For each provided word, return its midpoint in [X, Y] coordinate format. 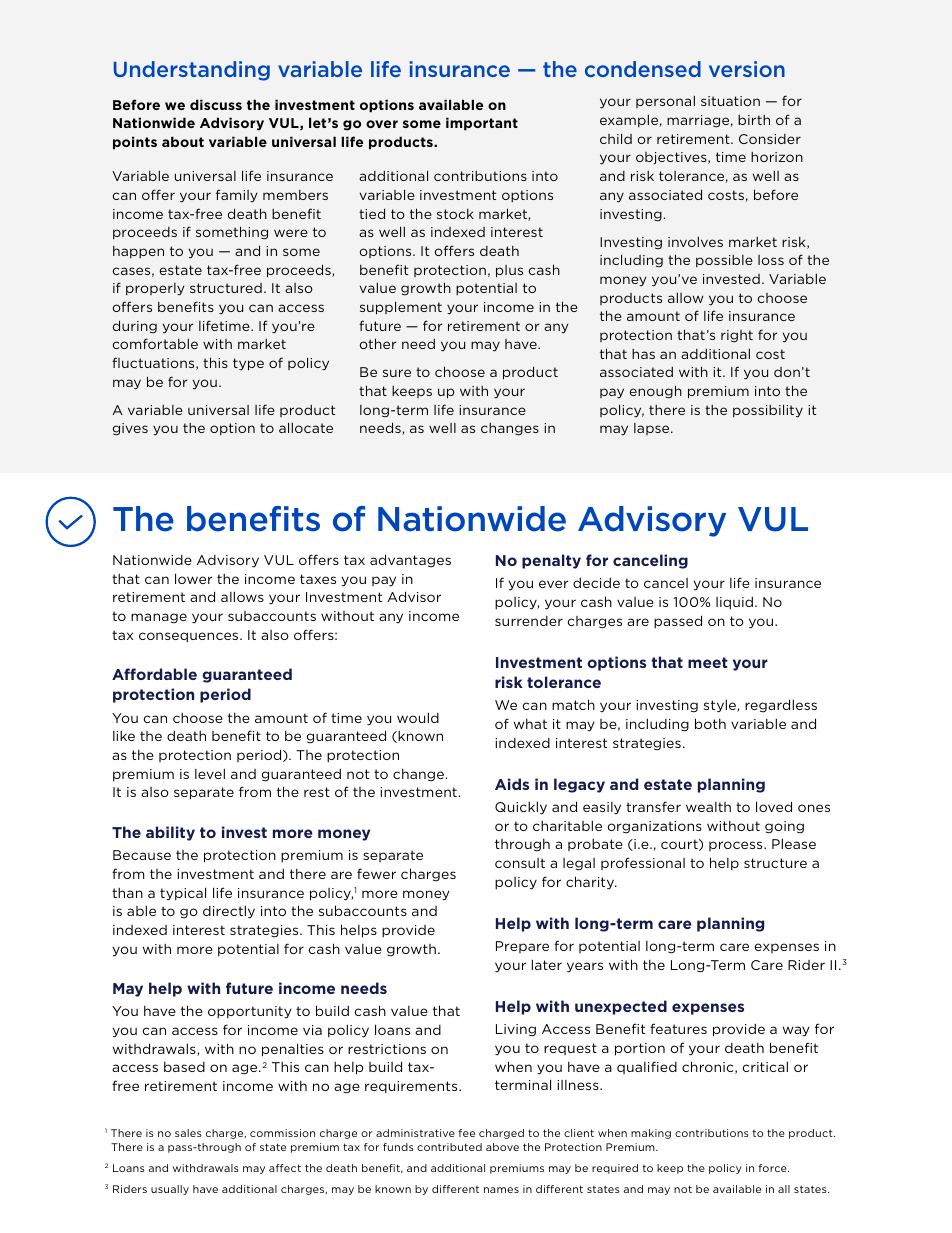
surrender [529, 621]
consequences [190, 637]
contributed [449, 1147]
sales [188, 1133]
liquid [734, 603]
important [482, 124]
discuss [216, 104]
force [774, 1168]
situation [730, 101]
